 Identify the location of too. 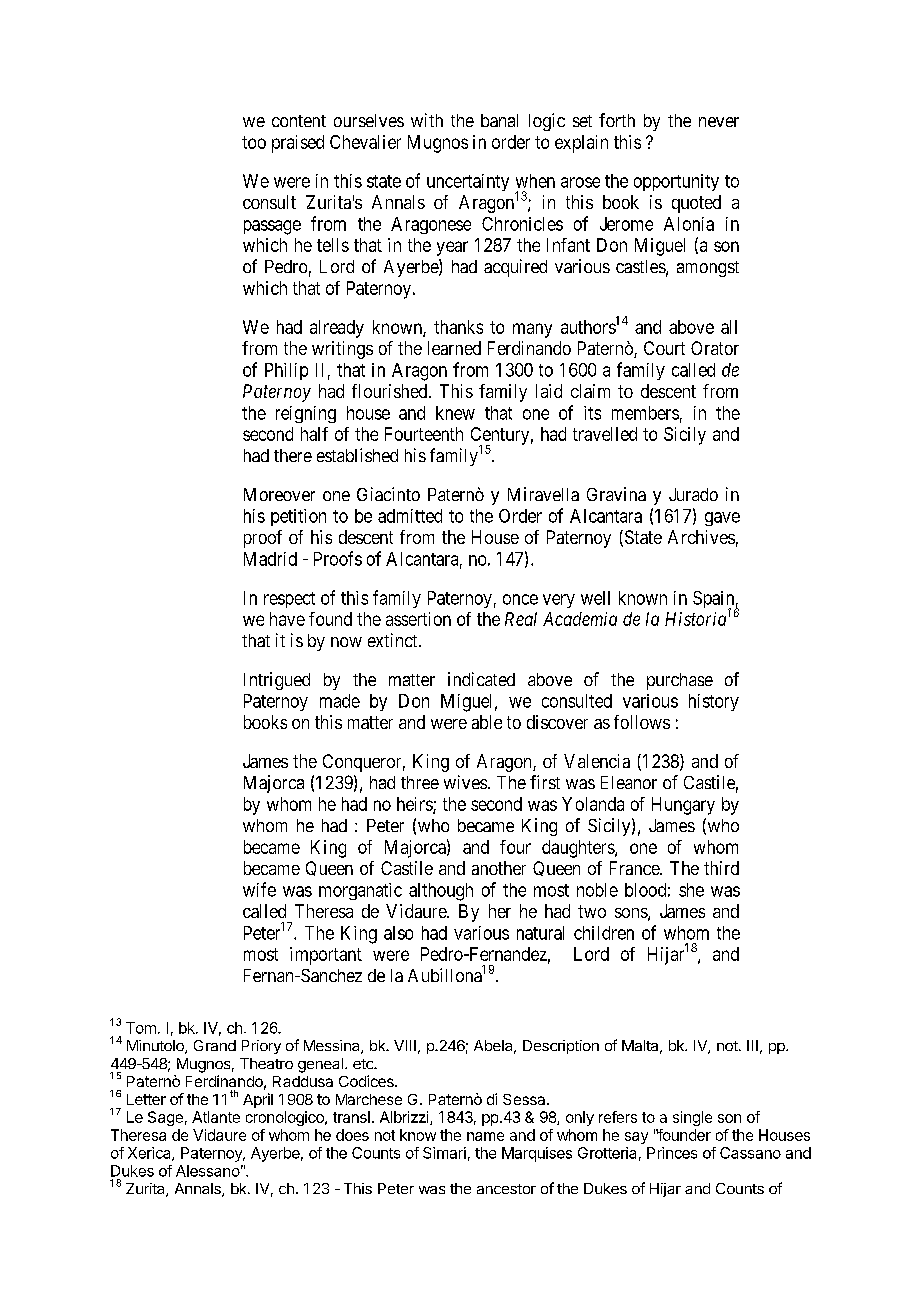
(254, 142).
